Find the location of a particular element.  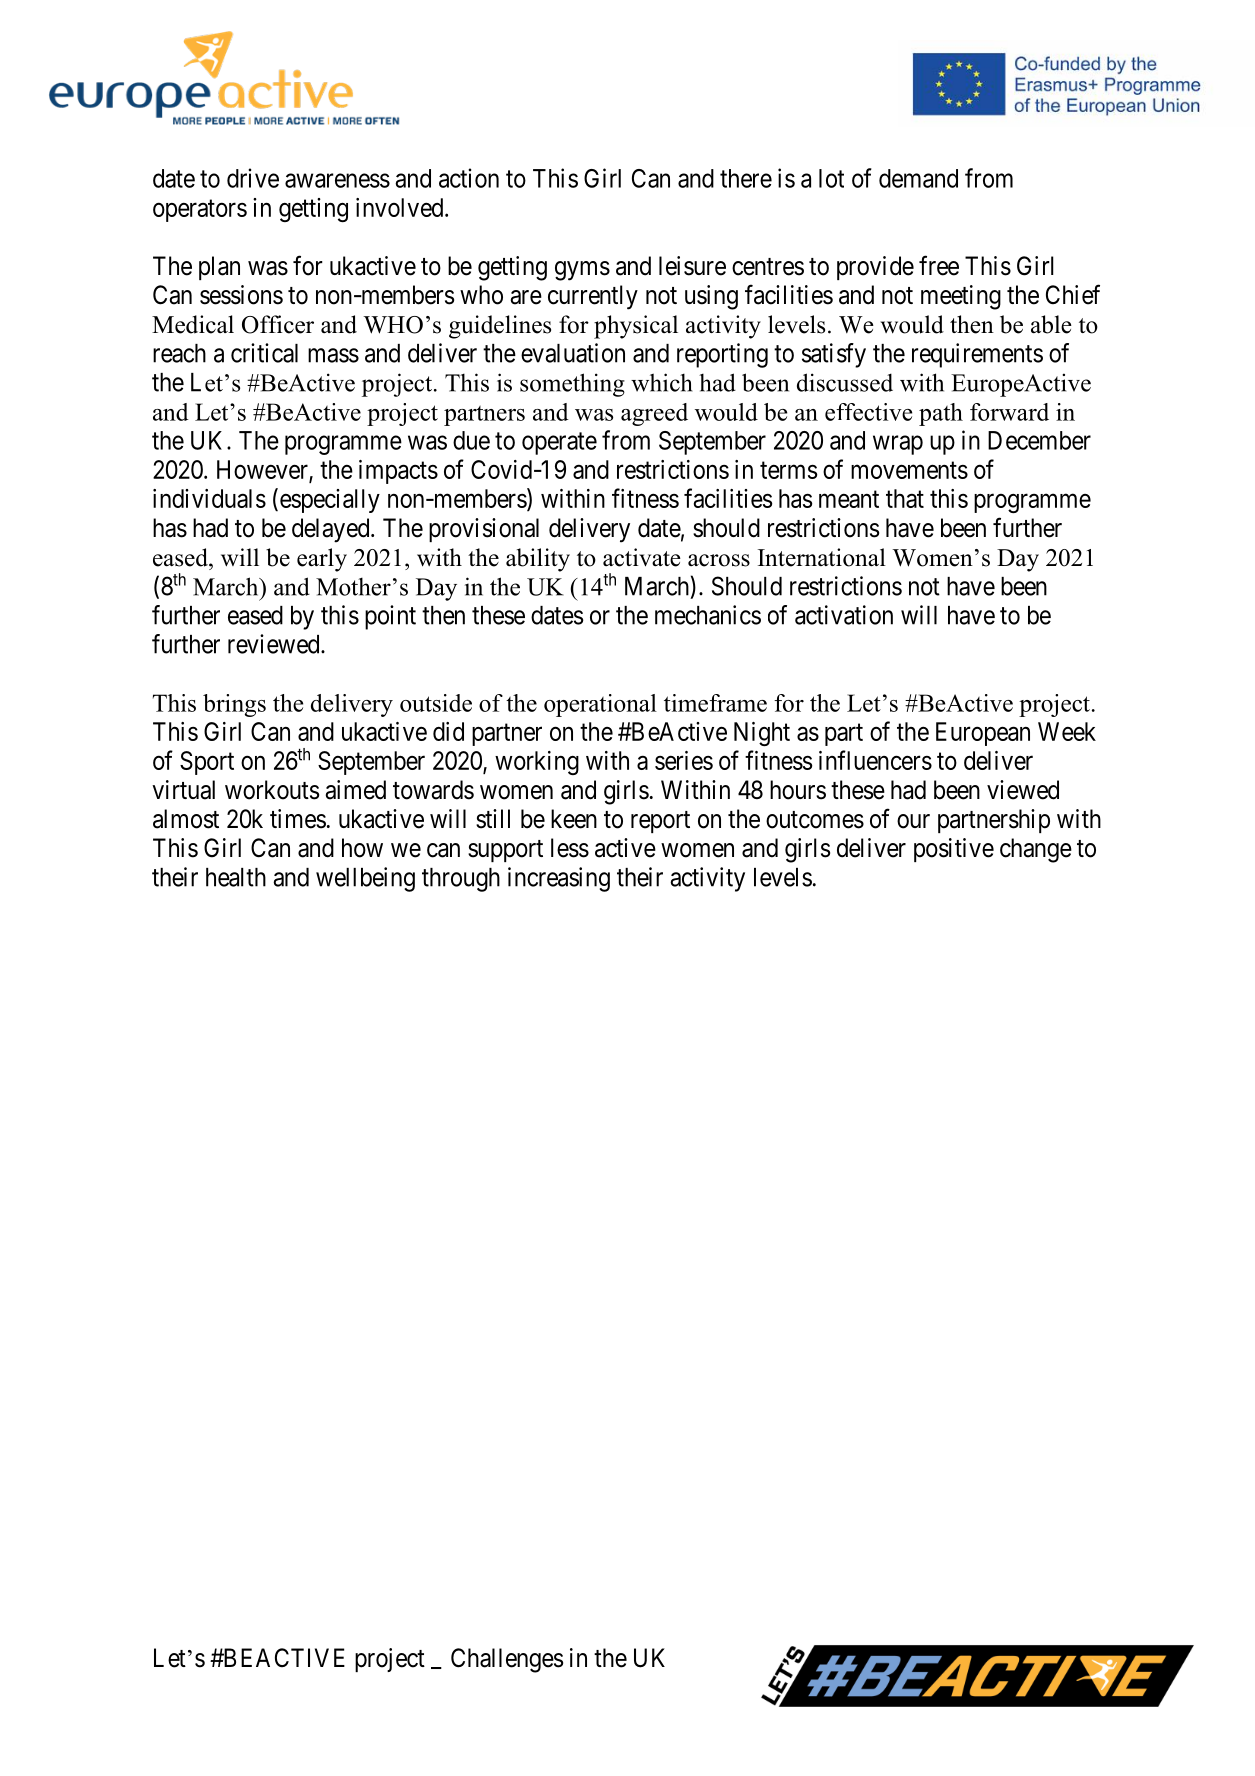

early is located at coordinates (322, 560).
